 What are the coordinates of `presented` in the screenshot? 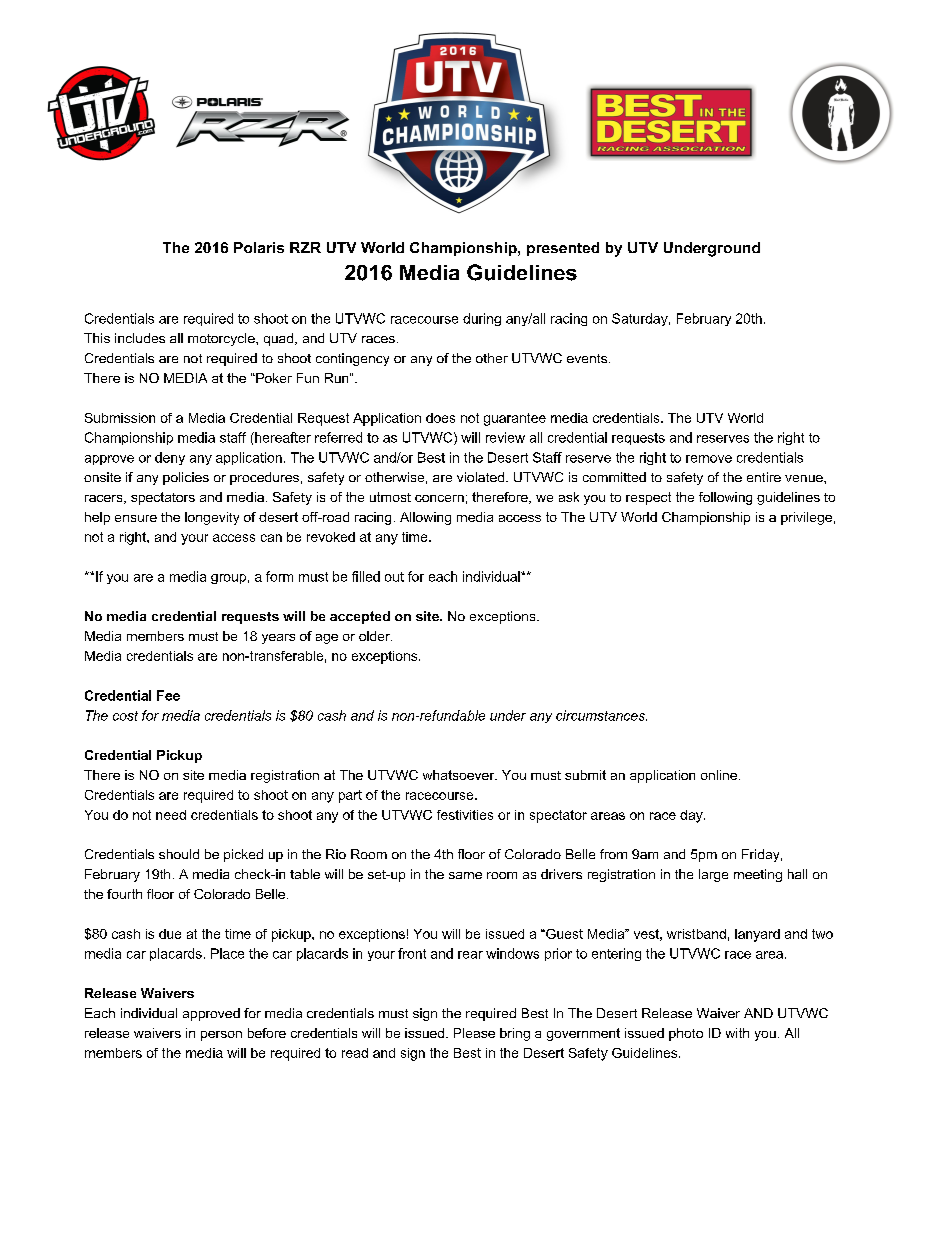 It's located at (563, 249).
